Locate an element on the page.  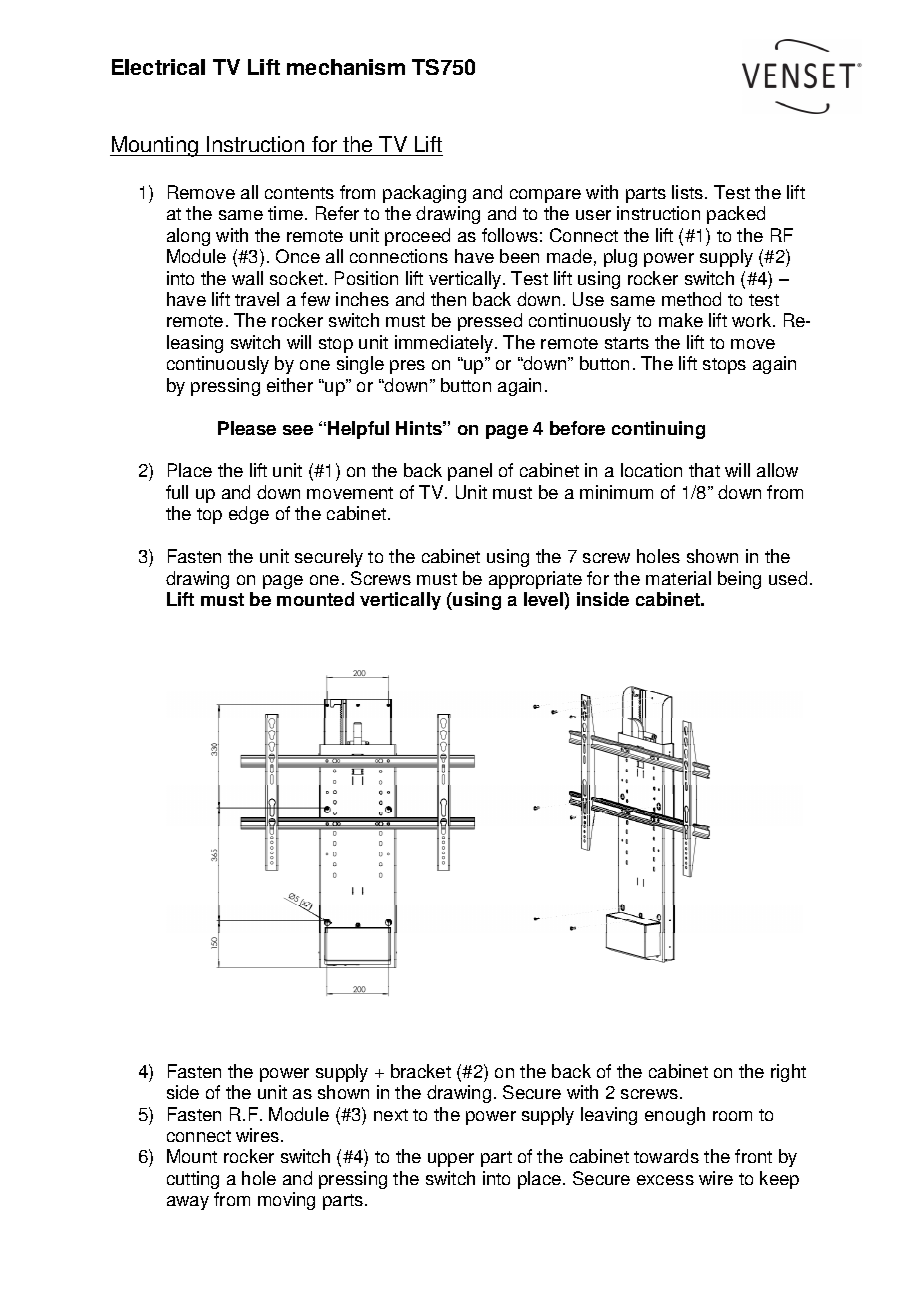
Electrical is located at coordinates (158, 67).
